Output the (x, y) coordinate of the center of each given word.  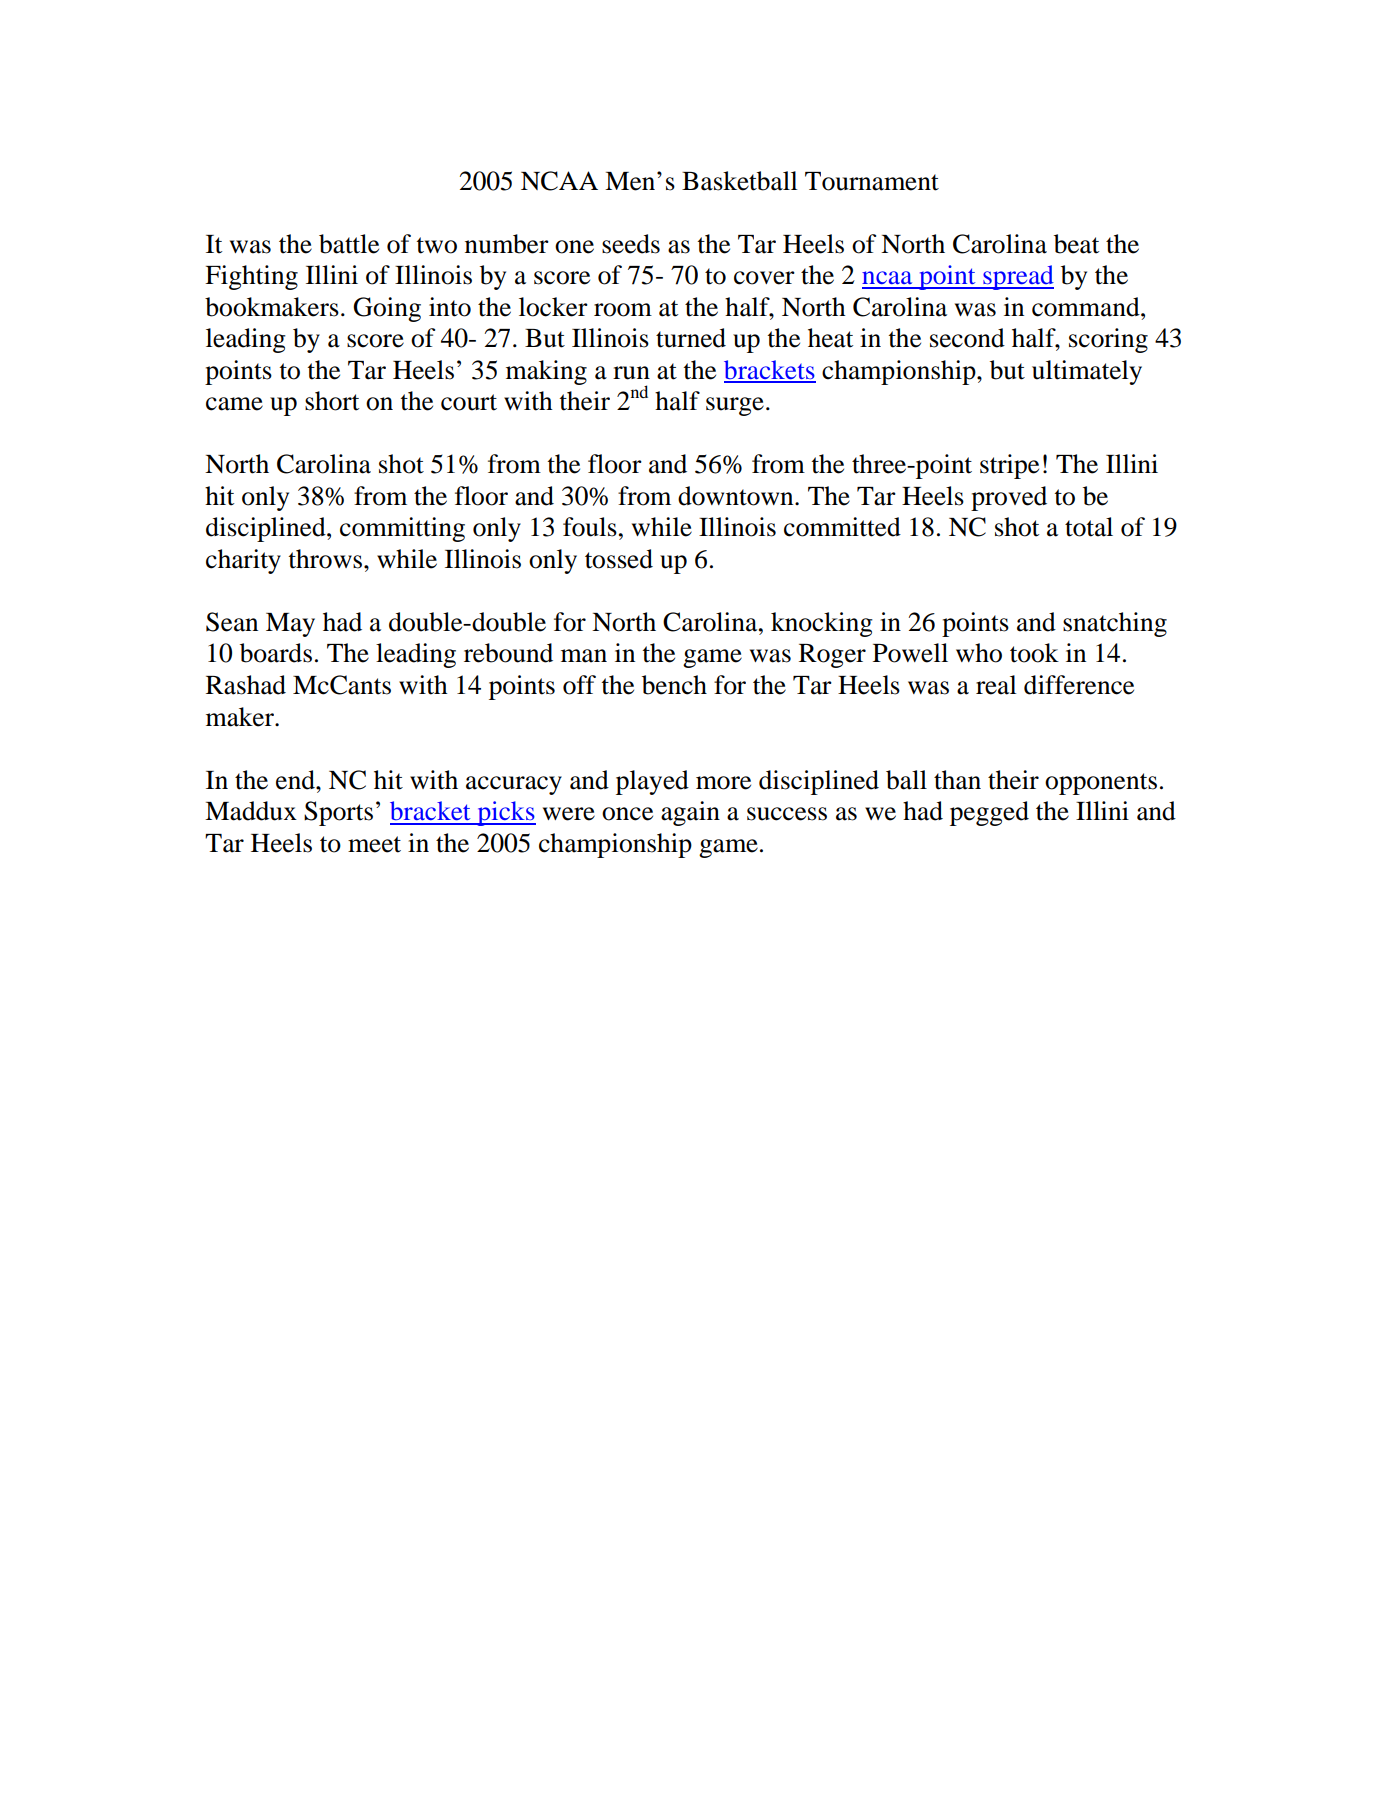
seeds (631, 244)
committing (402, 529)
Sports (338, 813)
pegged (989, 813)
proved (1009, 498)
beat (1076, 244)
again (690, 813)
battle (349, 244)
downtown (737, 496)
